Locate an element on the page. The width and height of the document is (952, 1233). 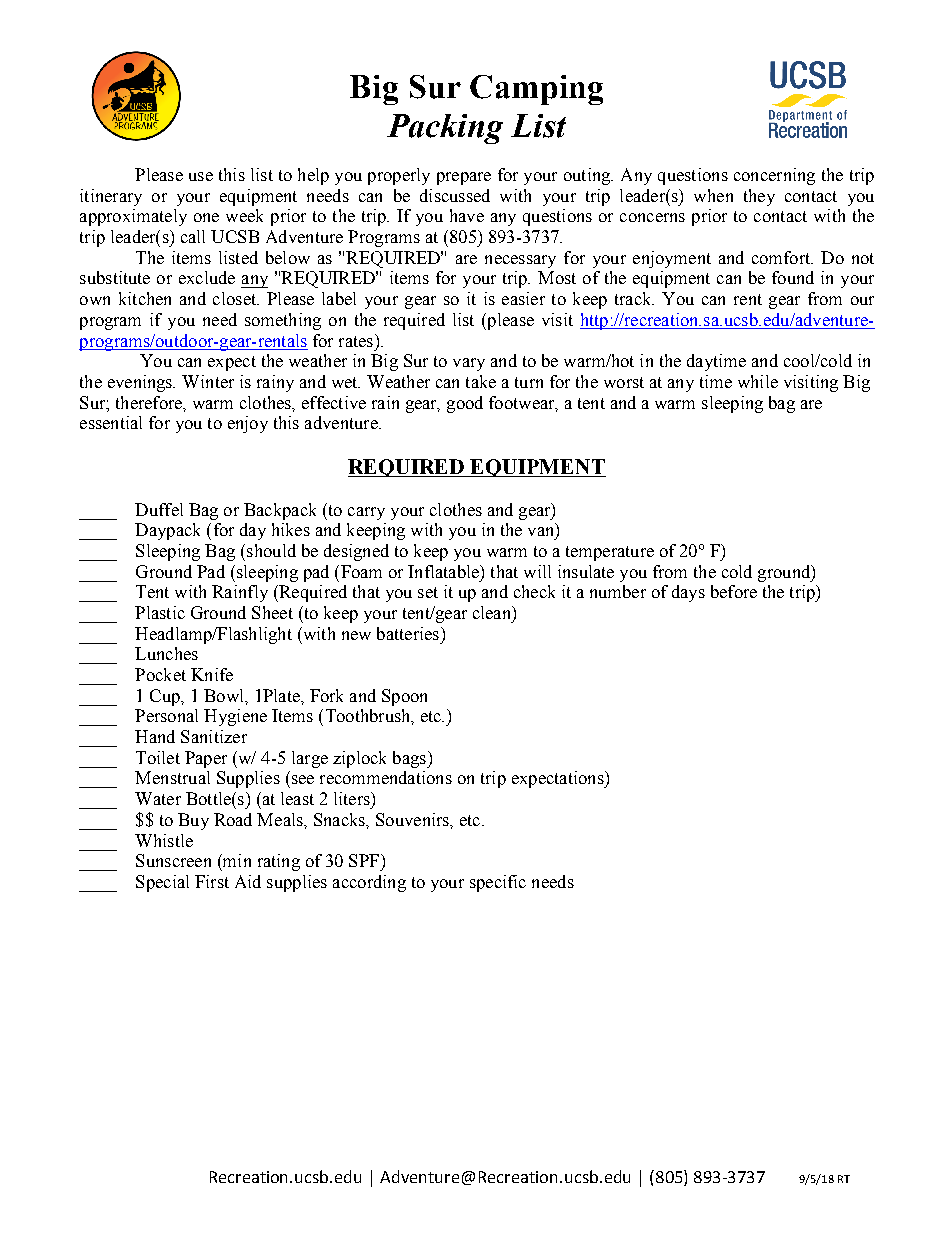
Winter is located at coordinates (208, 381).
